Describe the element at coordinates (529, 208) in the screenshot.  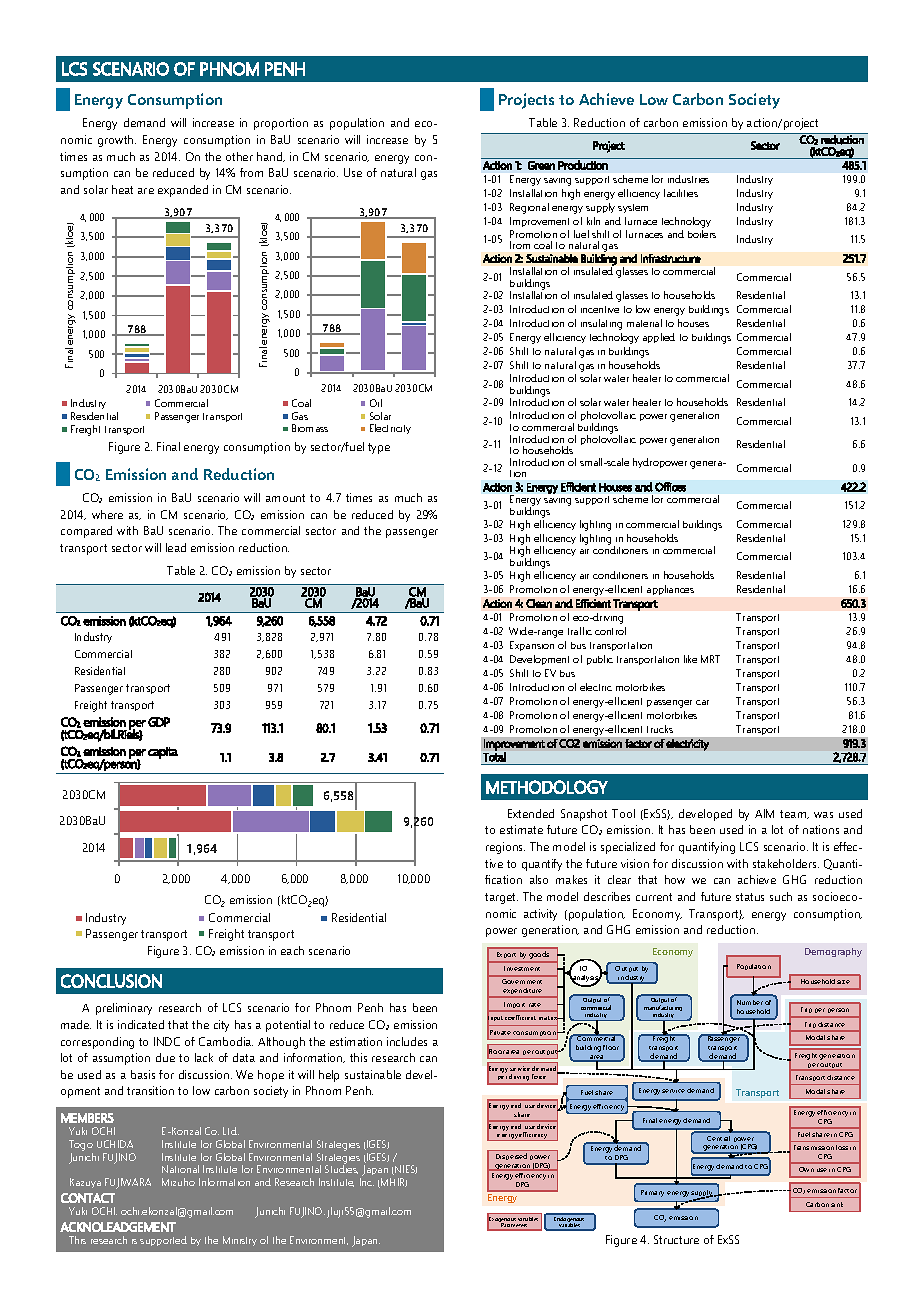
I see `Regional` at that location.
